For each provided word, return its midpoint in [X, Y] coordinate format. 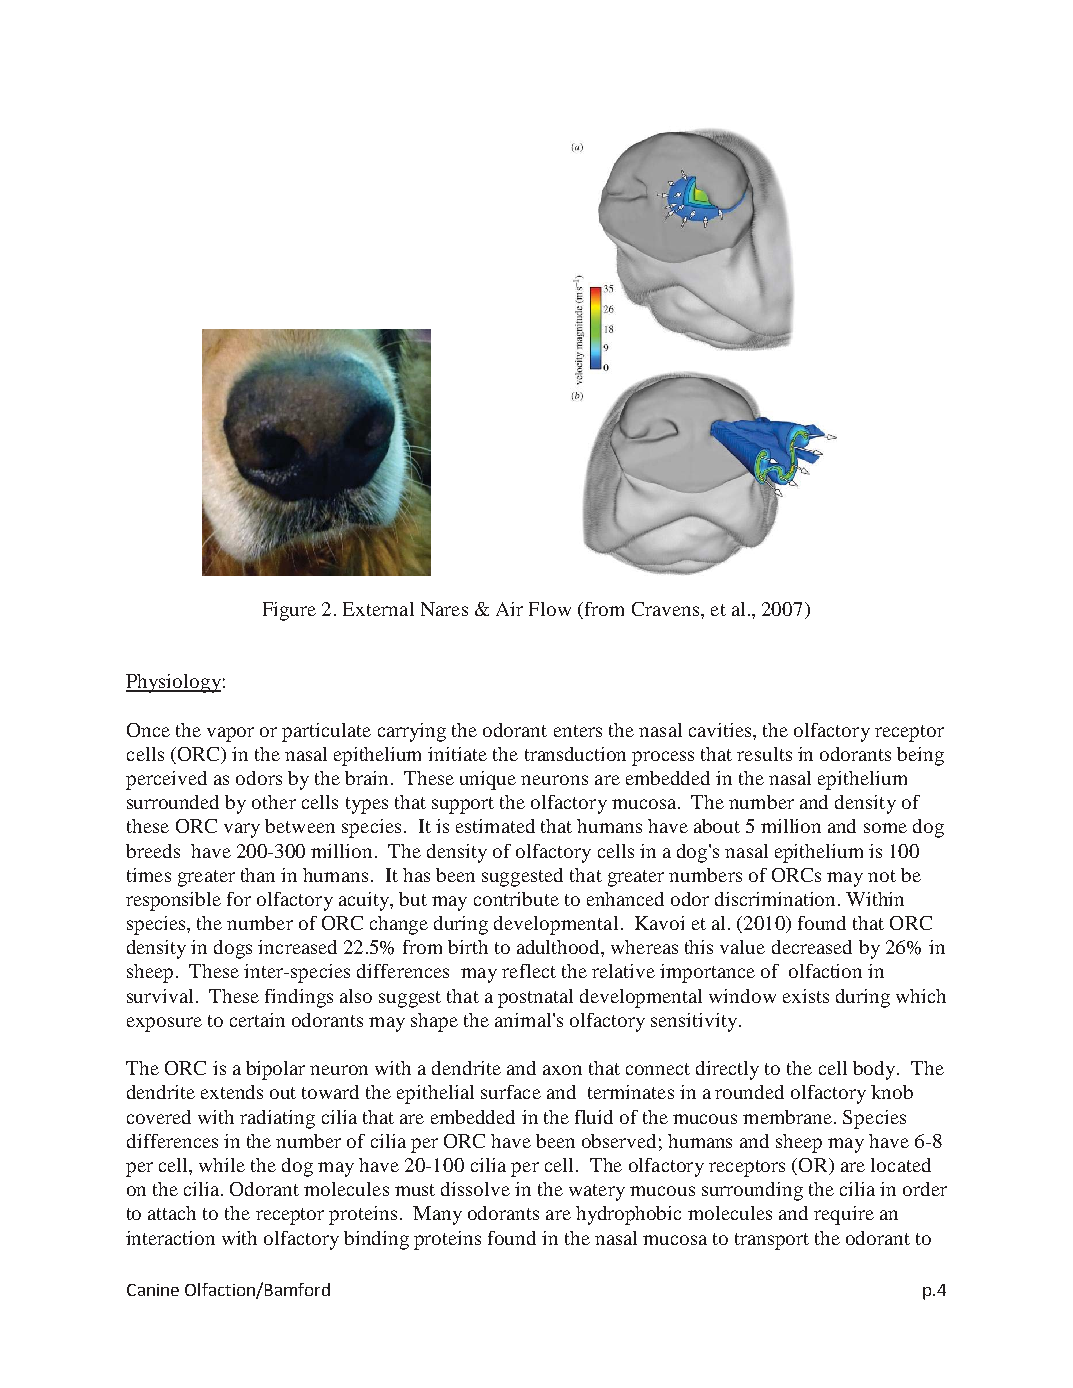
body [875, 1070]
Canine [153, 1290]
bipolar [275, 1070]
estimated [495, 826]
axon [562, 1070]
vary [242, 830]
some [885, 828]
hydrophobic [628, 1215]
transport [772, 1241]
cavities [721, 730]
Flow [550, 609]
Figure [289, 611]
